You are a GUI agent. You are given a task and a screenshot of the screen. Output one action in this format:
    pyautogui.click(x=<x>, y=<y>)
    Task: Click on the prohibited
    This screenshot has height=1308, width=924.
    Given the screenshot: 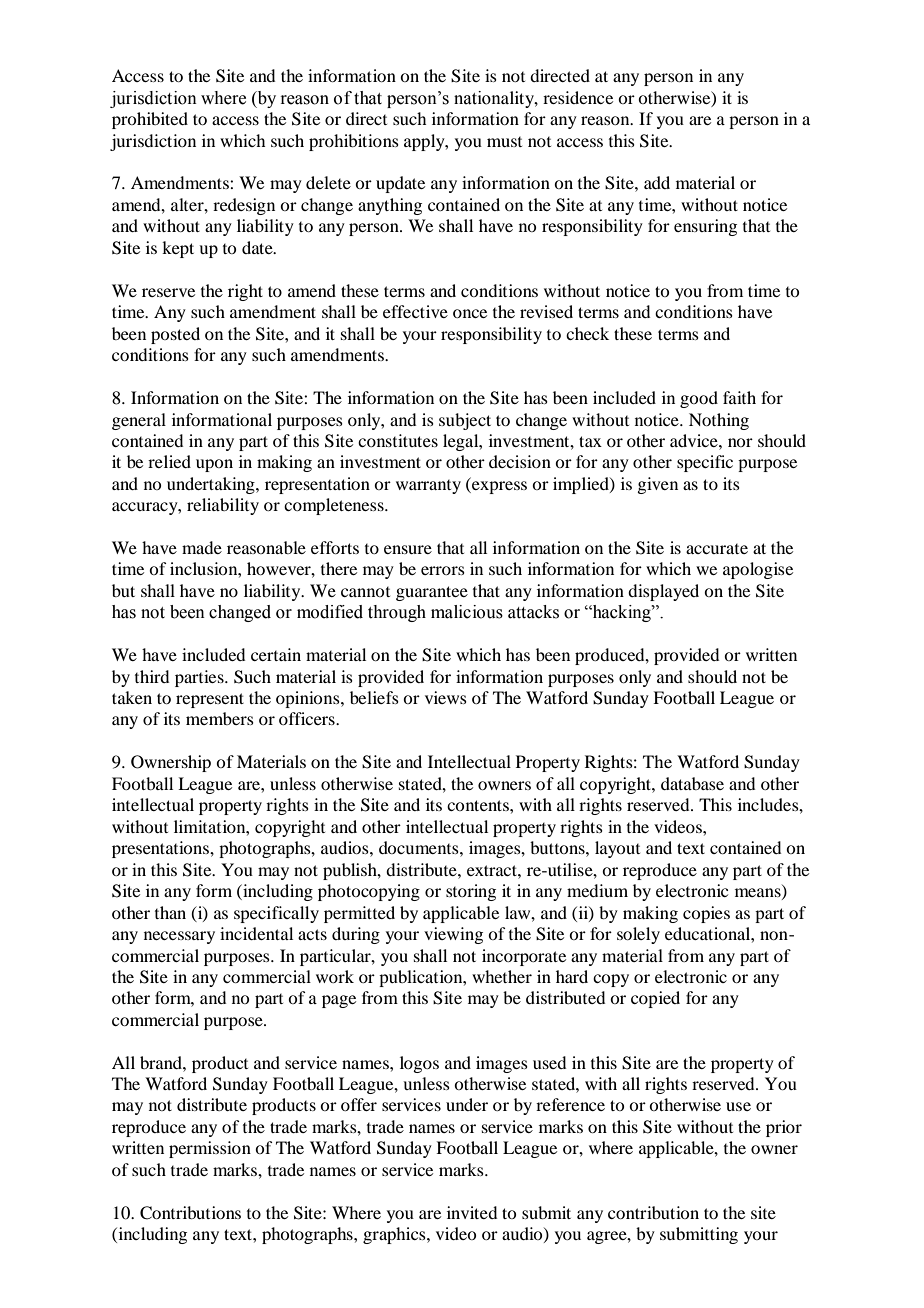 What is the action you would take?
    pyautogui.click(x=150, y=120)
